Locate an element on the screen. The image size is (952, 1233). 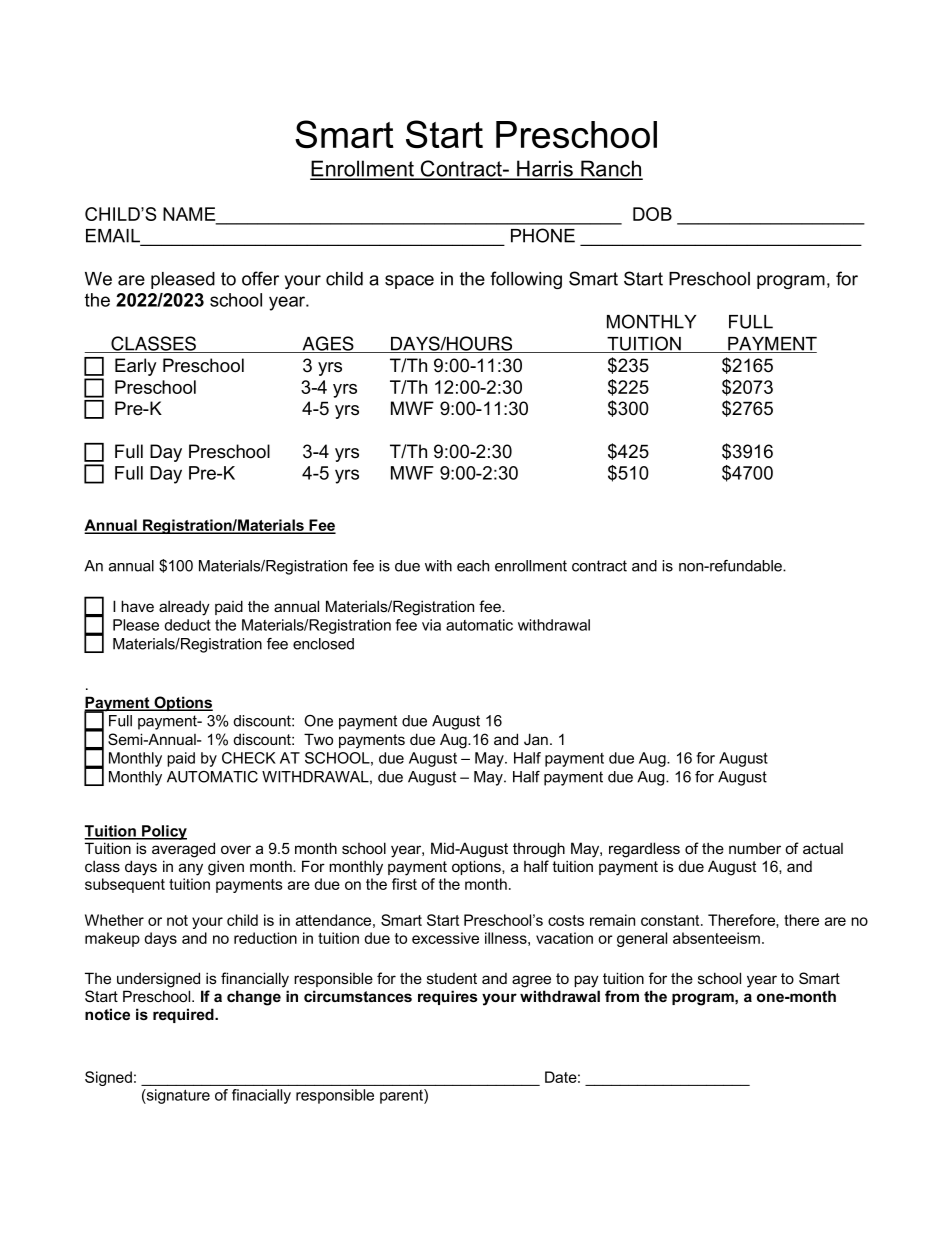
PHONE is located at coordinates (543, 235).
